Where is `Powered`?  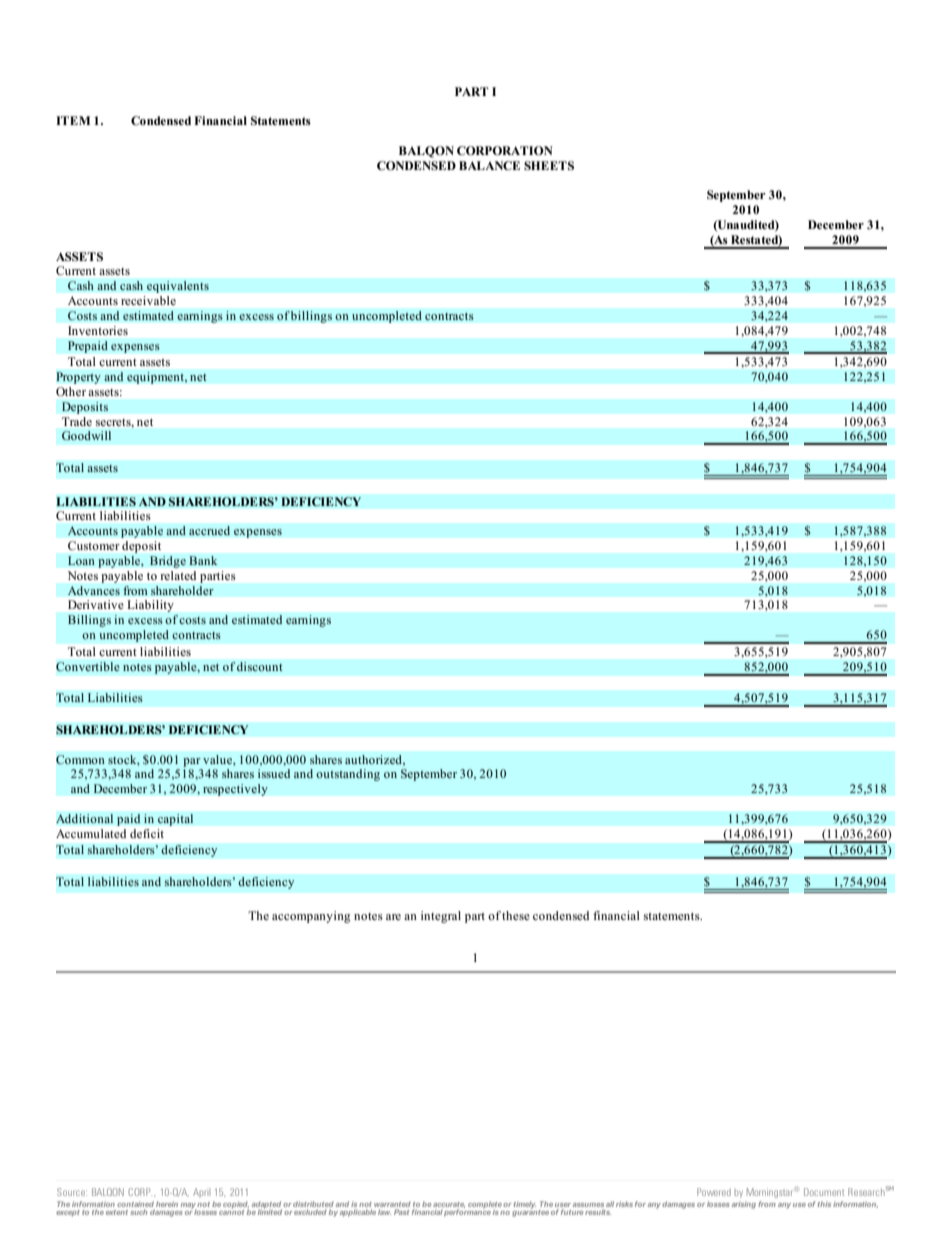 Powered is located at coordinates (714, 1192).
